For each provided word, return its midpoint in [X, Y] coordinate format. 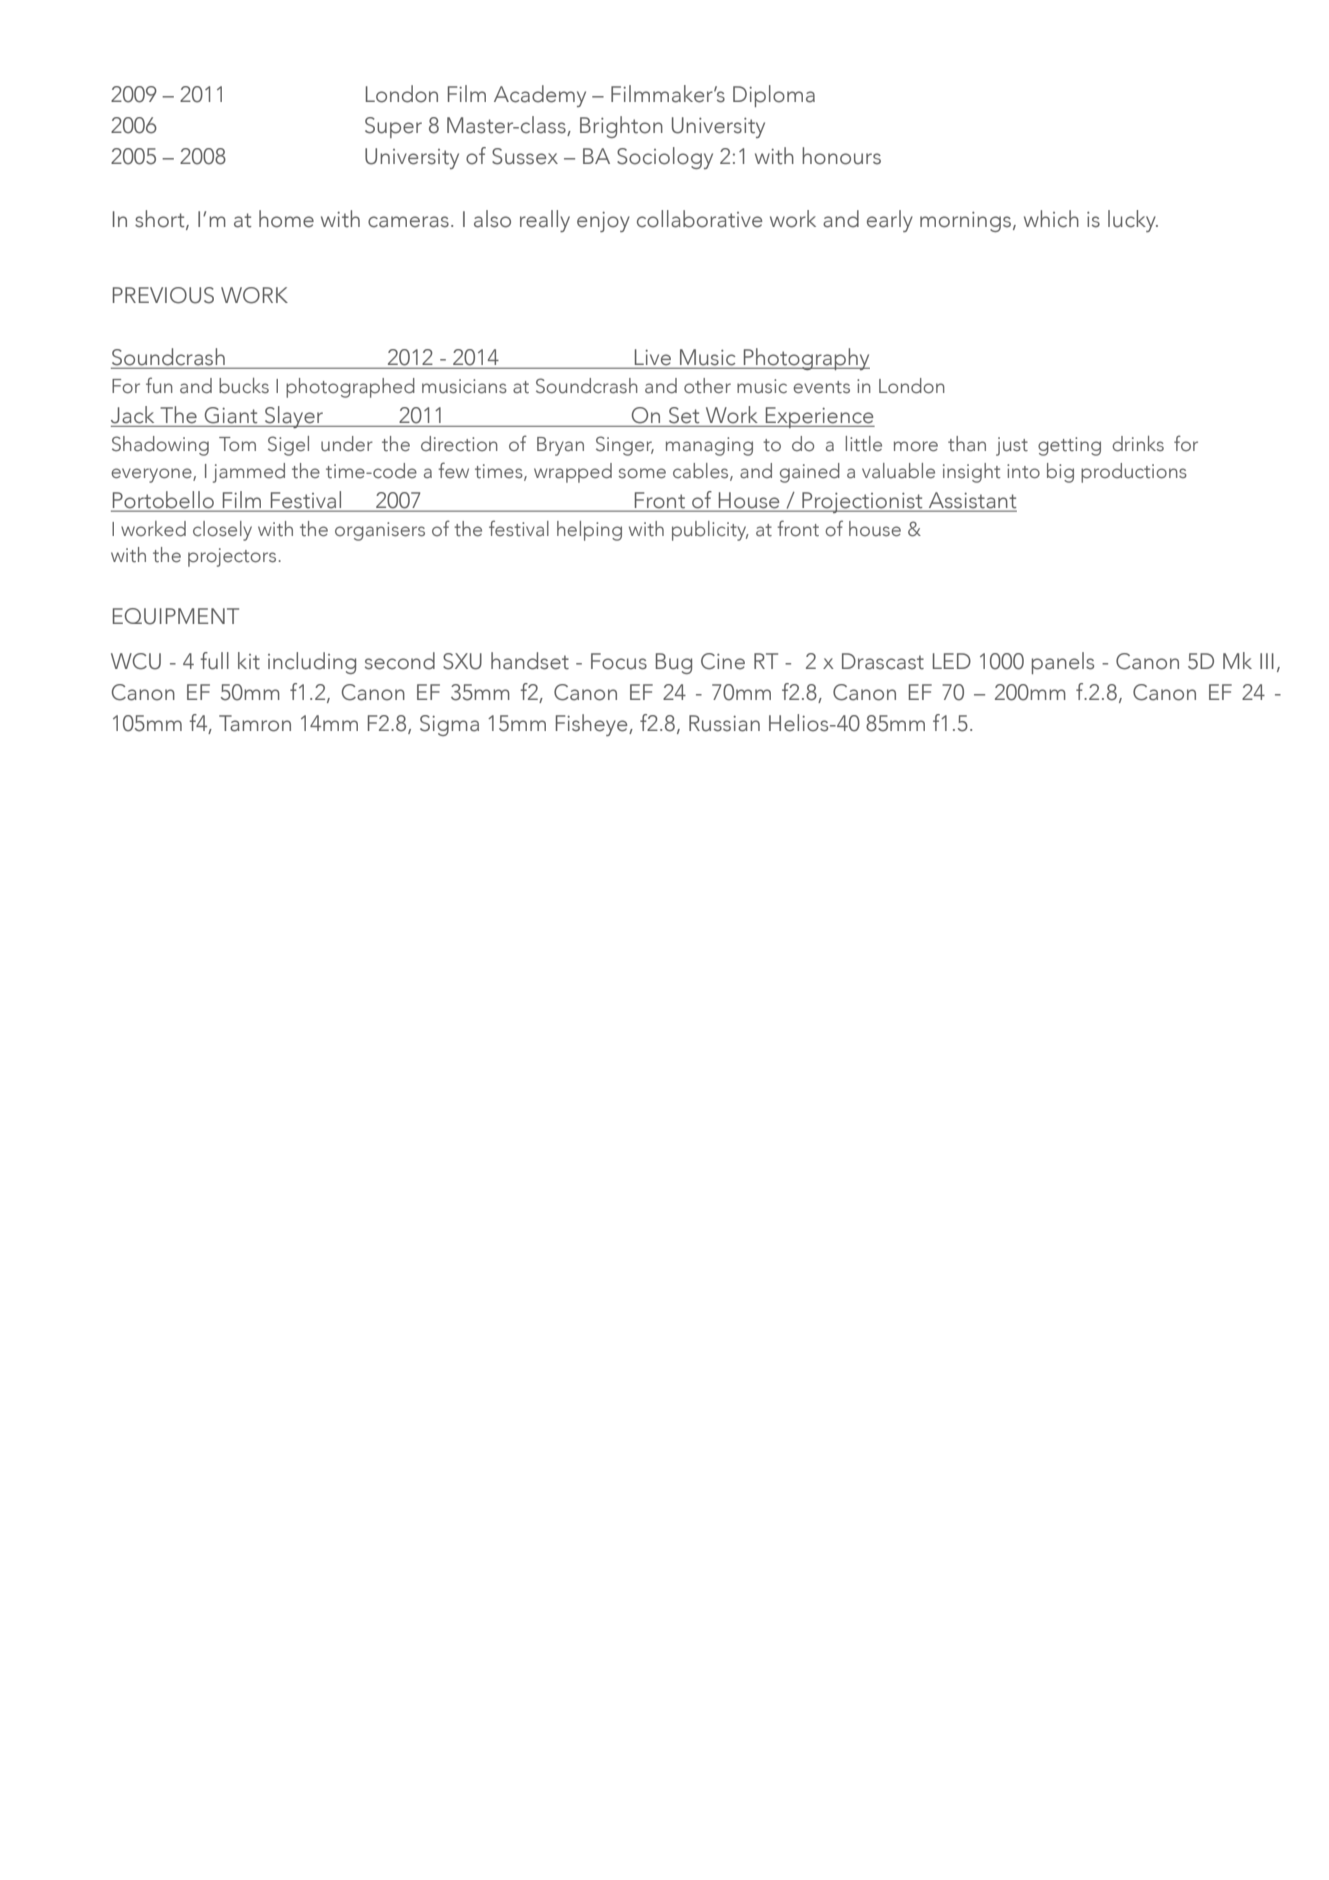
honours [841, 156]
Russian [724, 723]
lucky [1133, 221]
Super [393, 127]
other [707, 386]
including [312, 663]
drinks [1138, 444]
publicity [710, 531]
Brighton [621, 127]
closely [222, 531]
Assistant [971, 501]
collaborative [699, 219]
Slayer [294, 417]
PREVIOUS [163, 295]
